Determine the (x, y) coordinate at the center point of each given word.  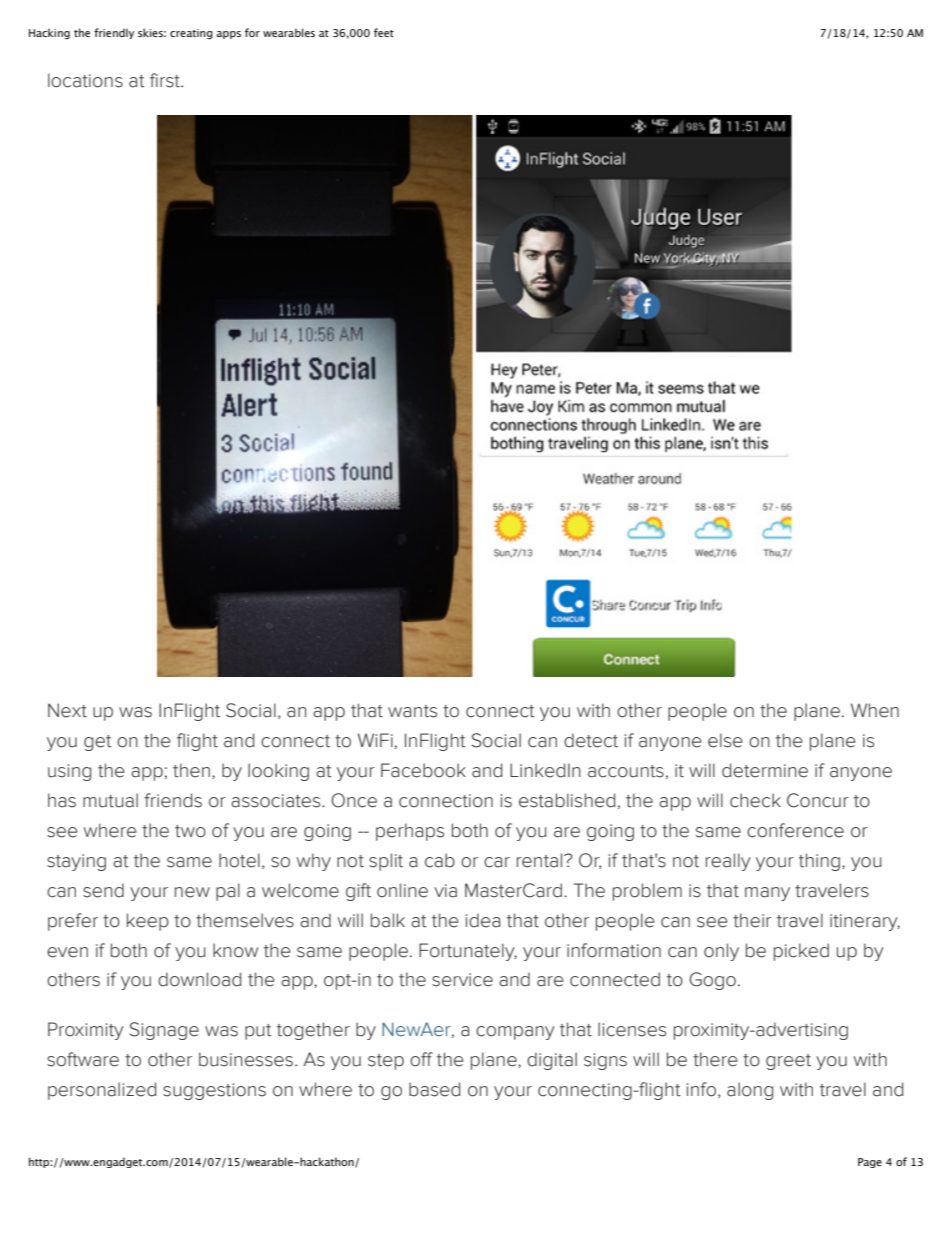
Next (67, 710)
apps (228, 35)
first (166, 80)
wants (412, 711)
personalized (102, 1091)
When (875, 710)
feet (384, 32)
